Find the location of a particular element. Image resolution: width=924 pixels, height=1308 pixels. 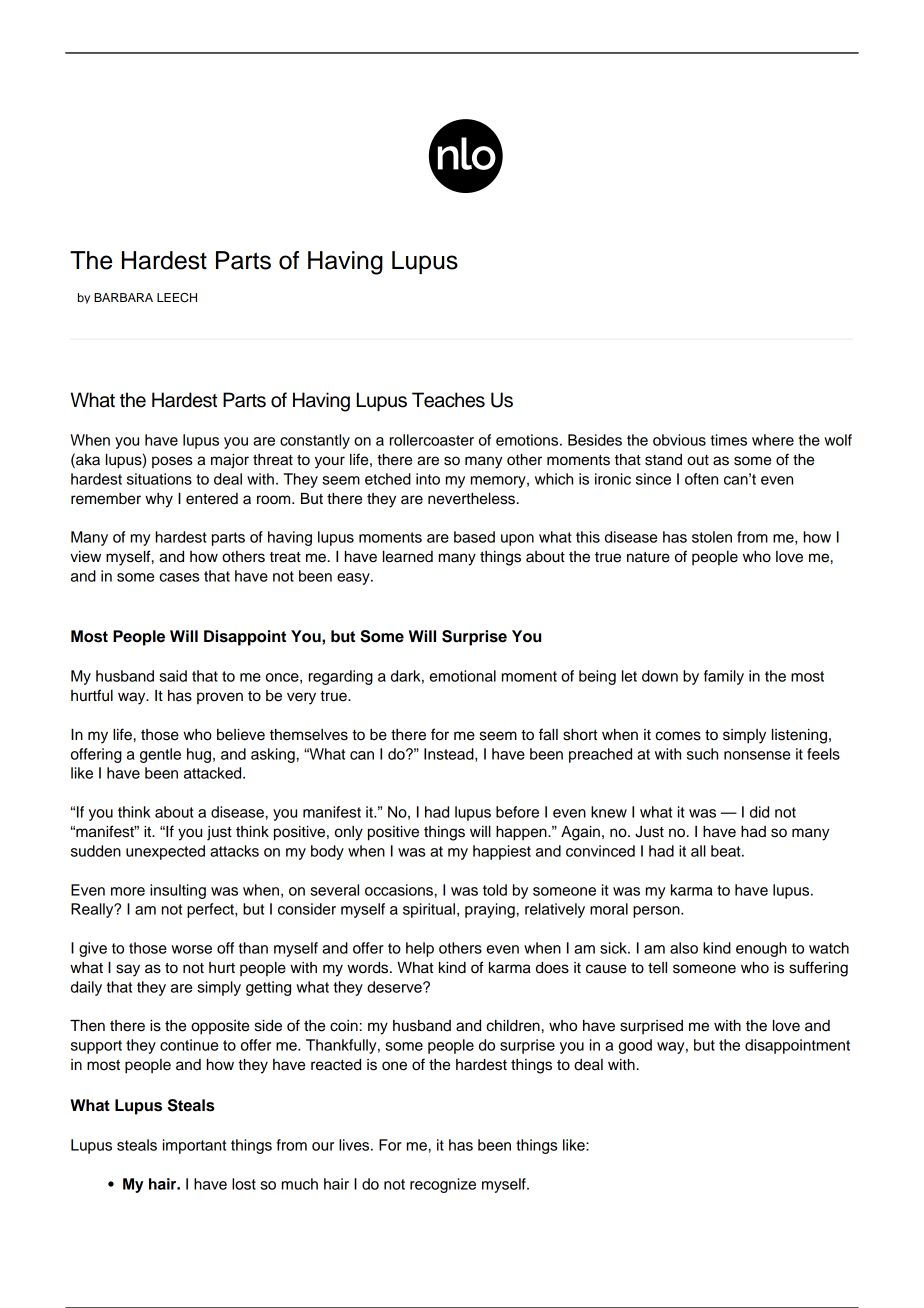

cases is located at coordinates (179, 577).
